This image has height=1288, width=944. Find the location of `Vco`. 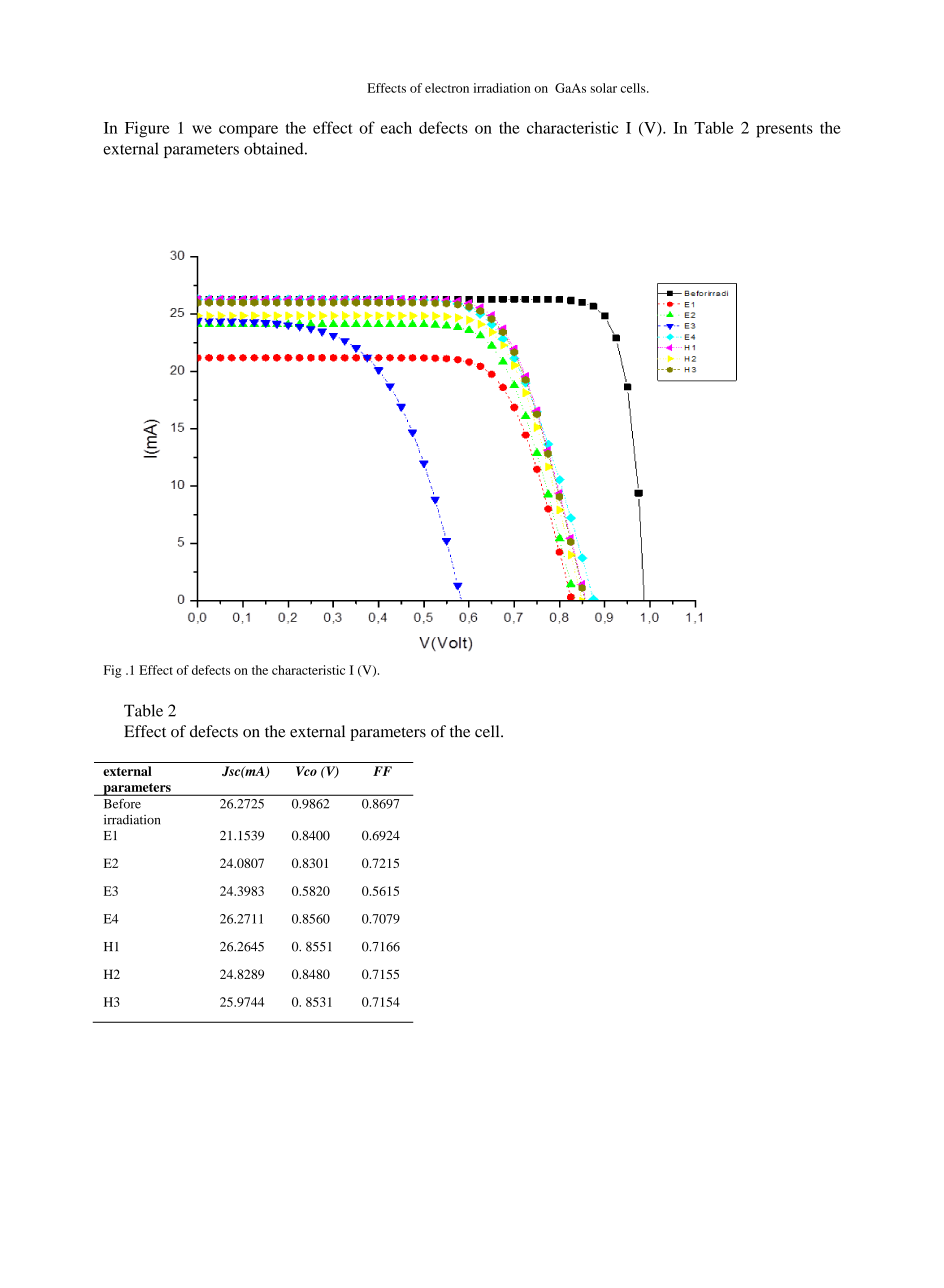

Vco is located at coordinates (306, 771).
